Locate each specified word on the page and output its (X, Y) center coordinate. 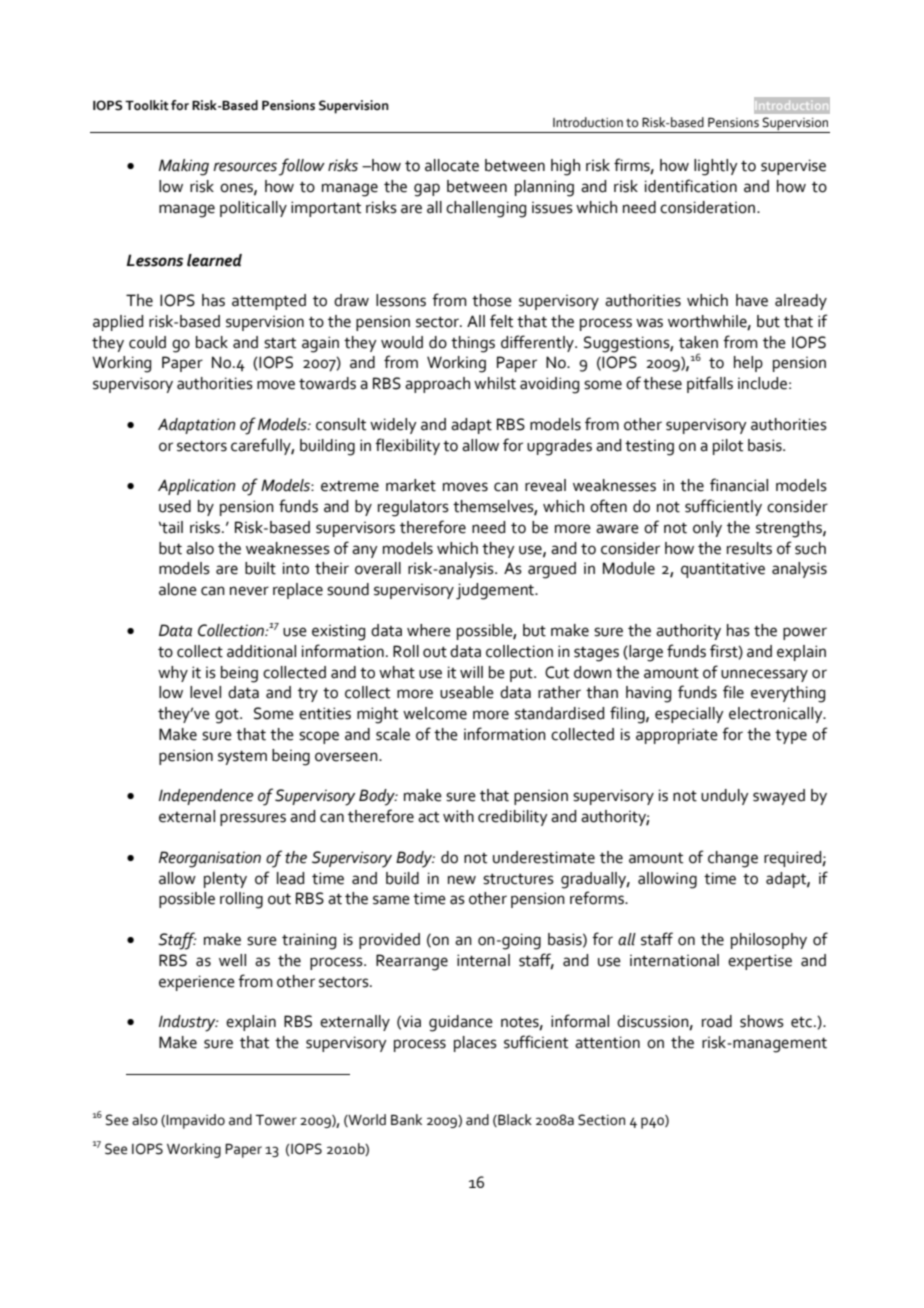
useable (467, 692)
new (462, 880)
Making (184, 167)
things (473, 344)
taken (698, 342)
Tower (276, 1120)
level (205, 692)
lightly (716, 167)
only (707, 529)
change (733, 859)
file (733, 692)
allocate (452, 165)
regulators (413, 508)
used (175, 506)
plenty (225, 880)
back (212, 342)
